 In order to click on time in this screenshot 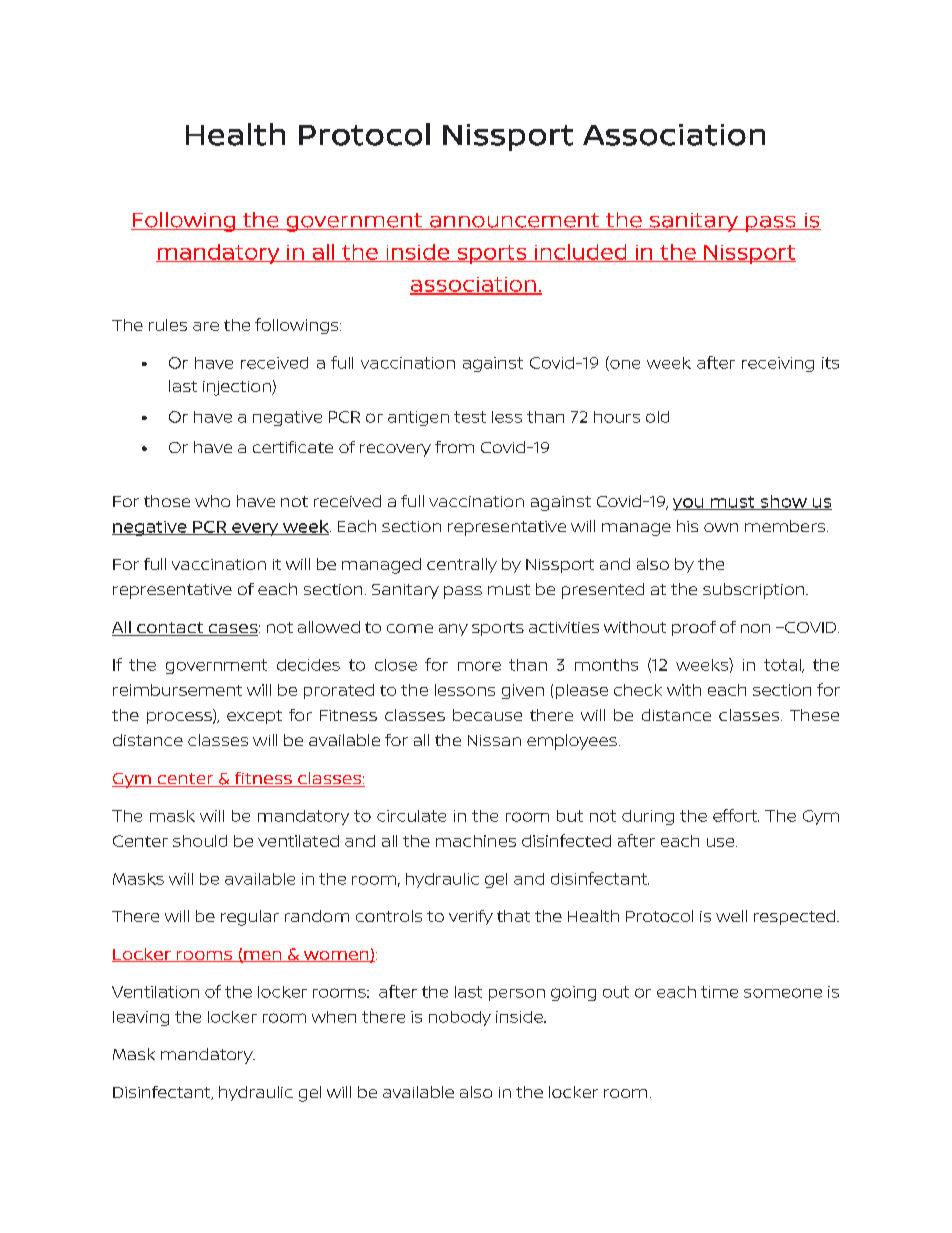, I will do `click(719, 992)`.
